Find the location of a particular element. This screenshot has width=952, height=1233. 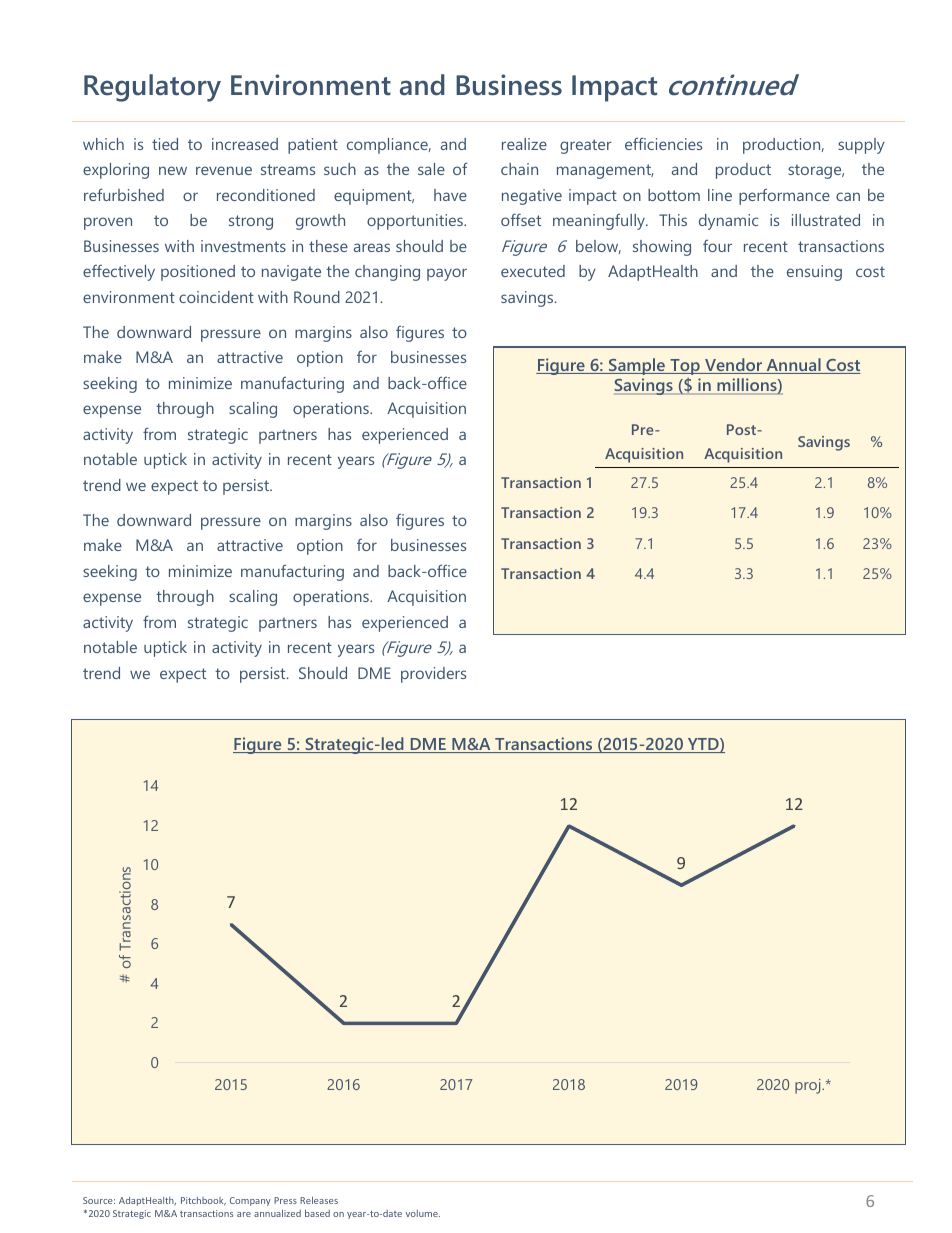

coincident is located at coordinates (216, 297).
